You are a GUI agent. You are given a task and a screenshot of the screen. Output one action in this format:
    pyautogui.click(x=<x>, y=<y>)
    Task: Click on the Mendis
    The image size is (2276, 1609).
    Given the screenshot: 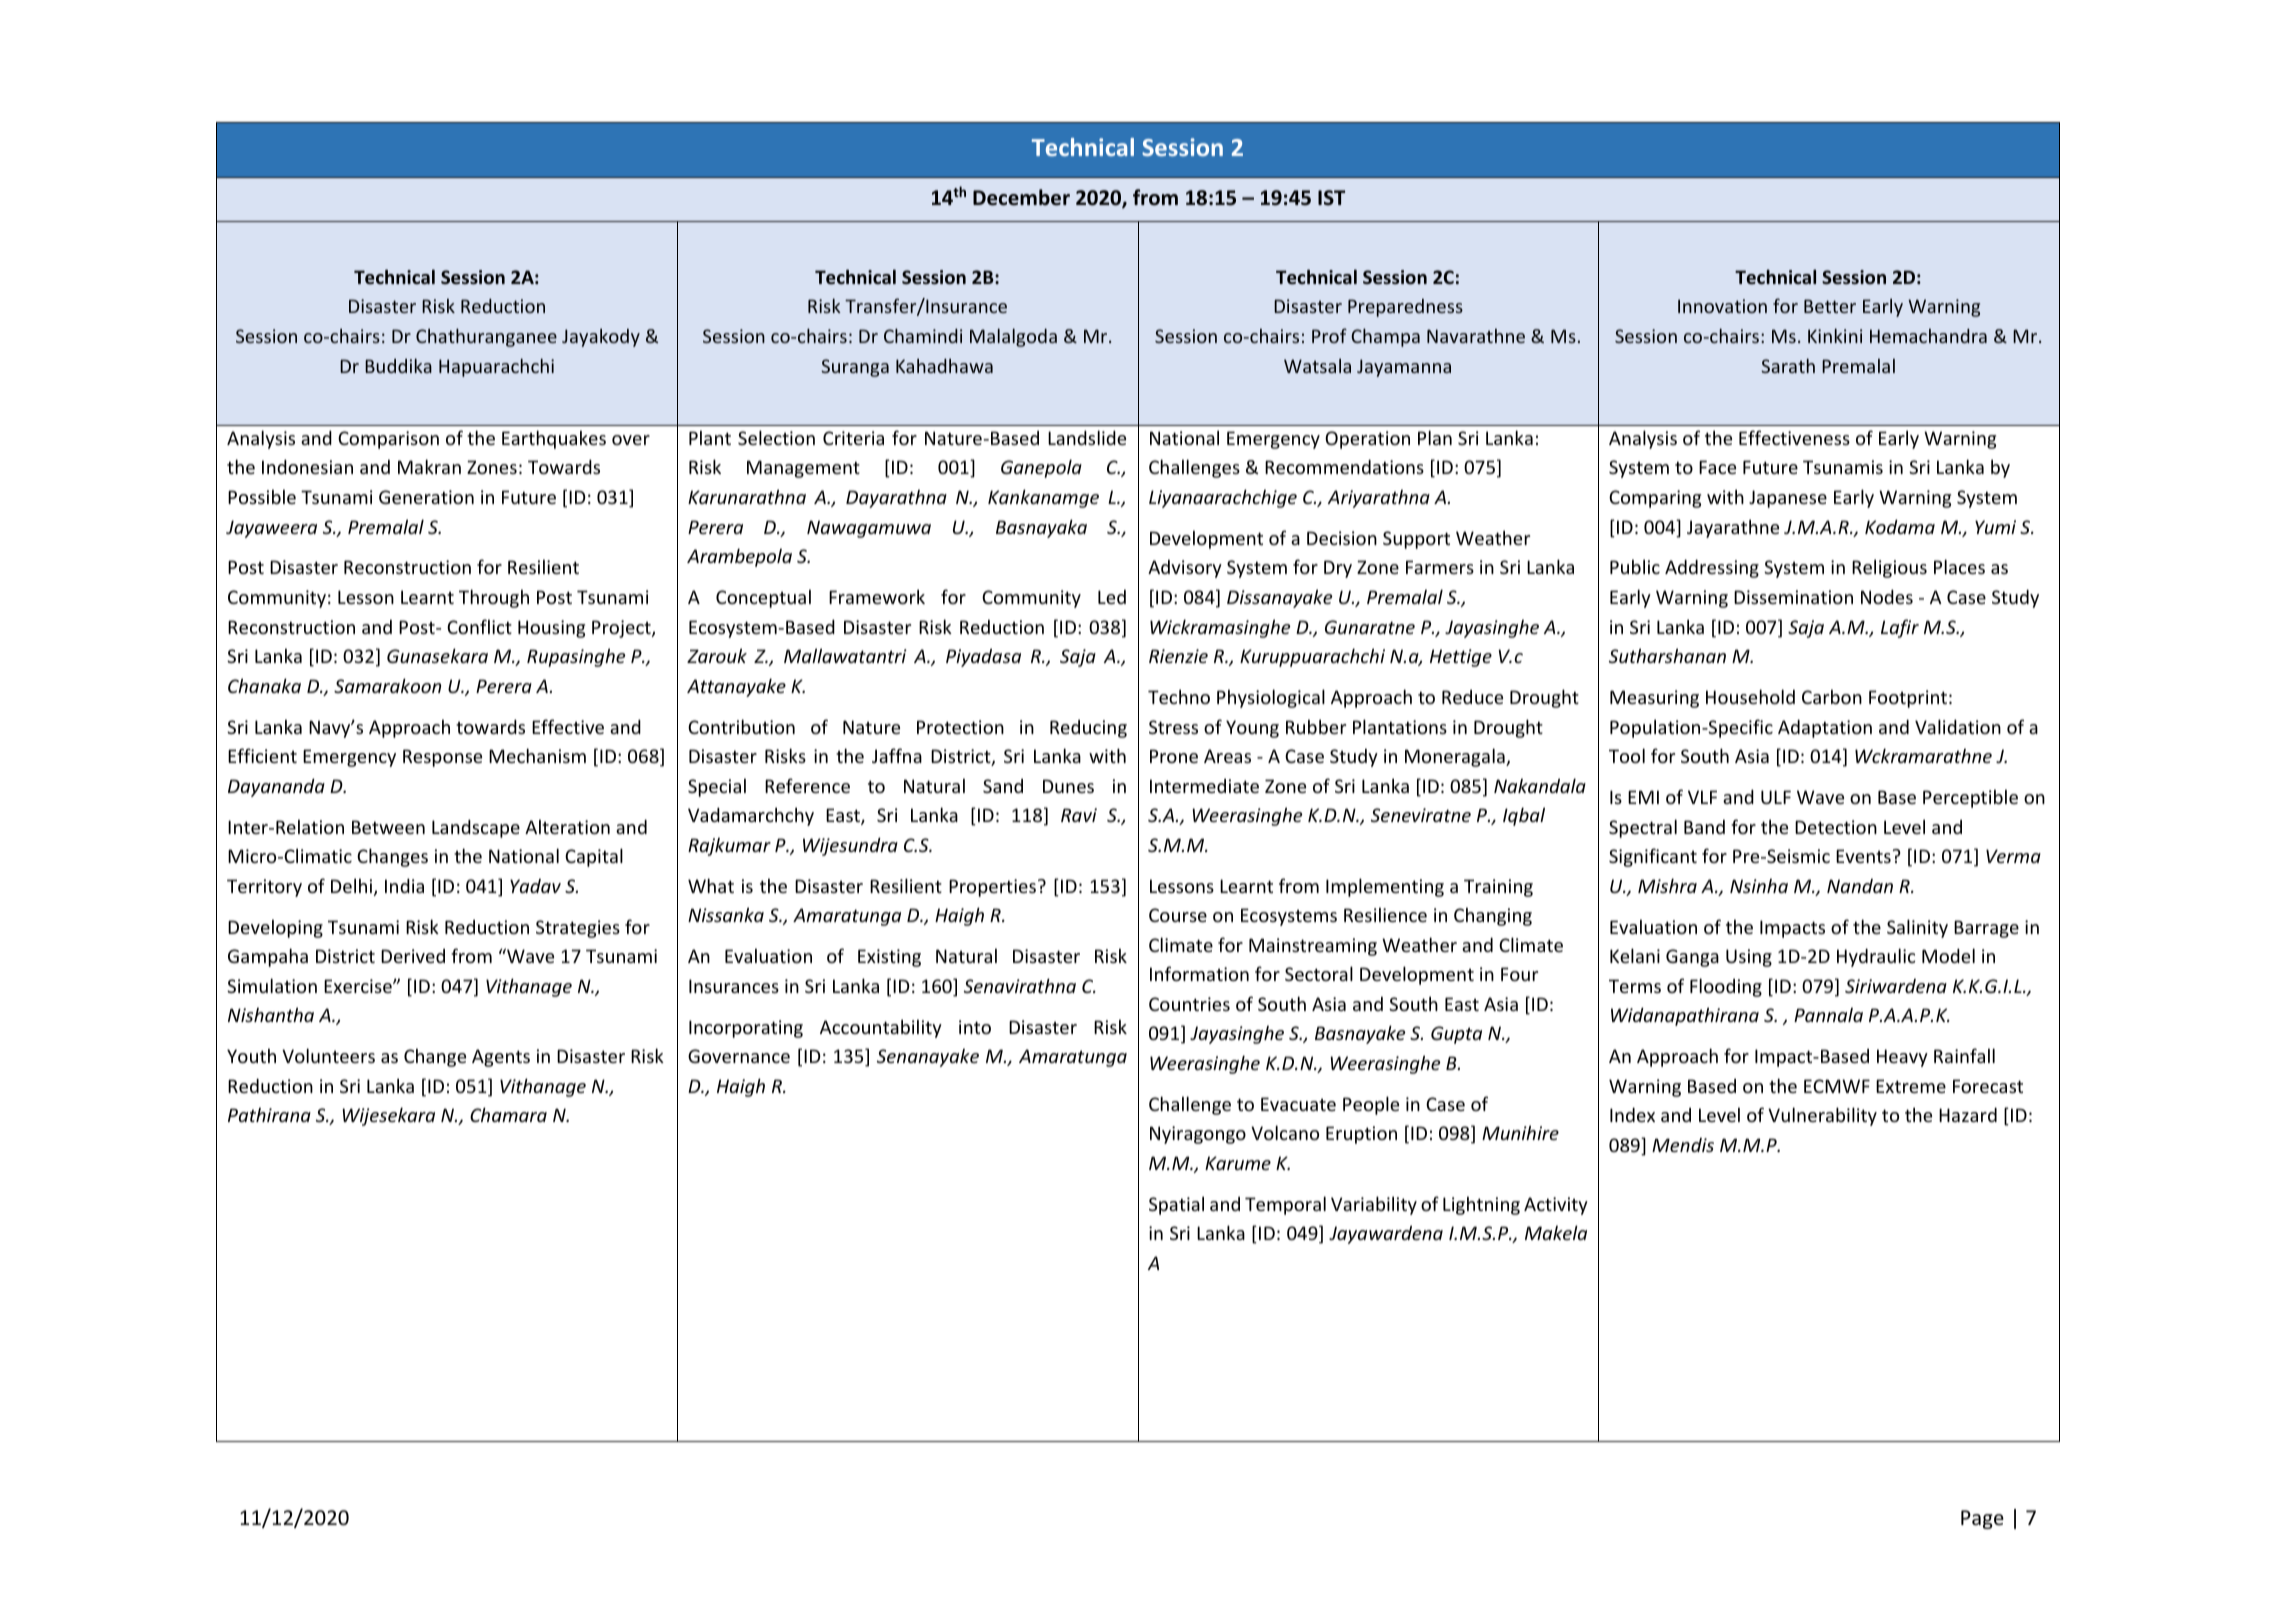 What is the action you would take?
    pyautogui.click(x=1683, y=1145)
